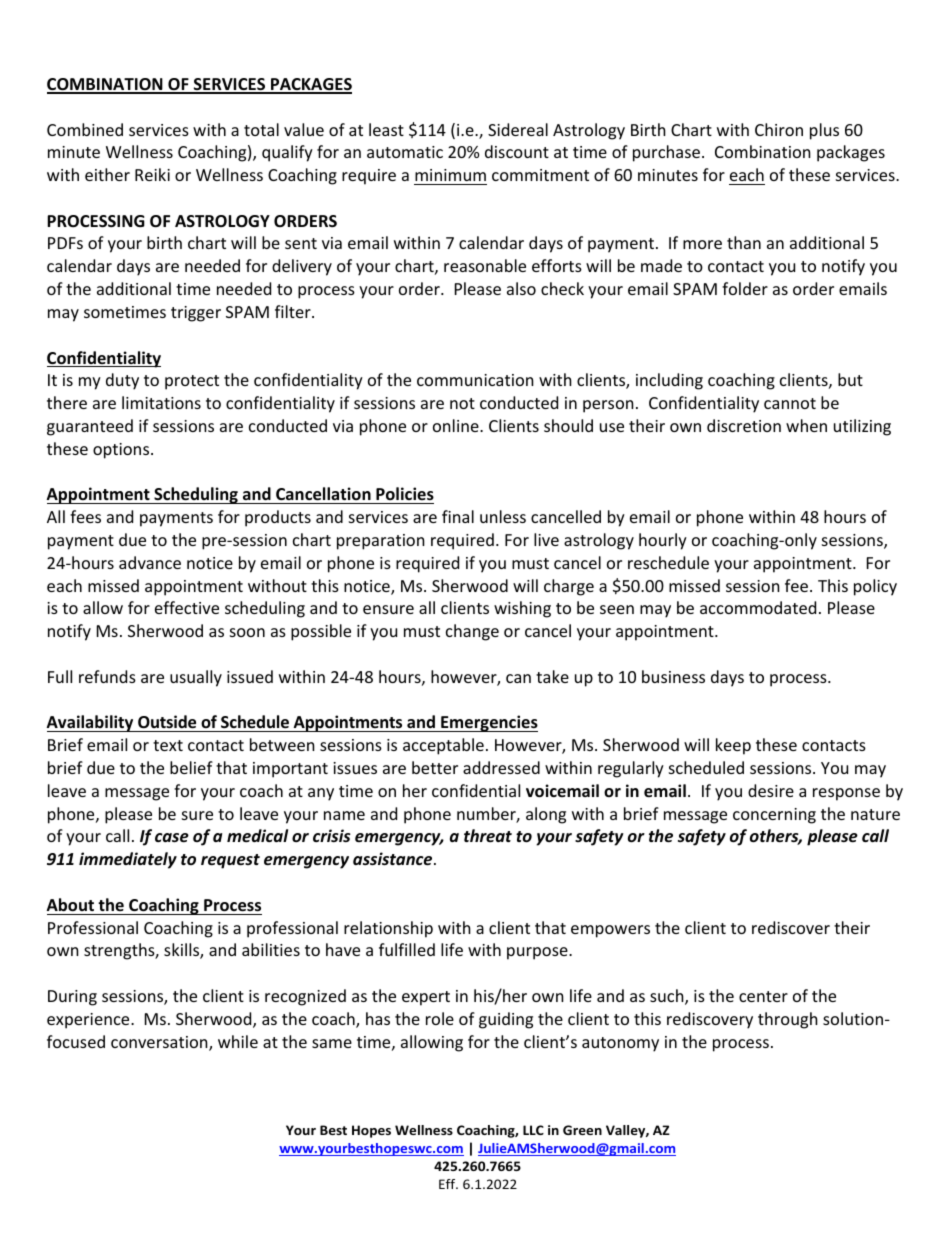 The width and height of the screenshot is (952, 1233). What do you see at coordinates (850, 379) in the screenshot?
I see `but` at bounding box center [850, 379].
